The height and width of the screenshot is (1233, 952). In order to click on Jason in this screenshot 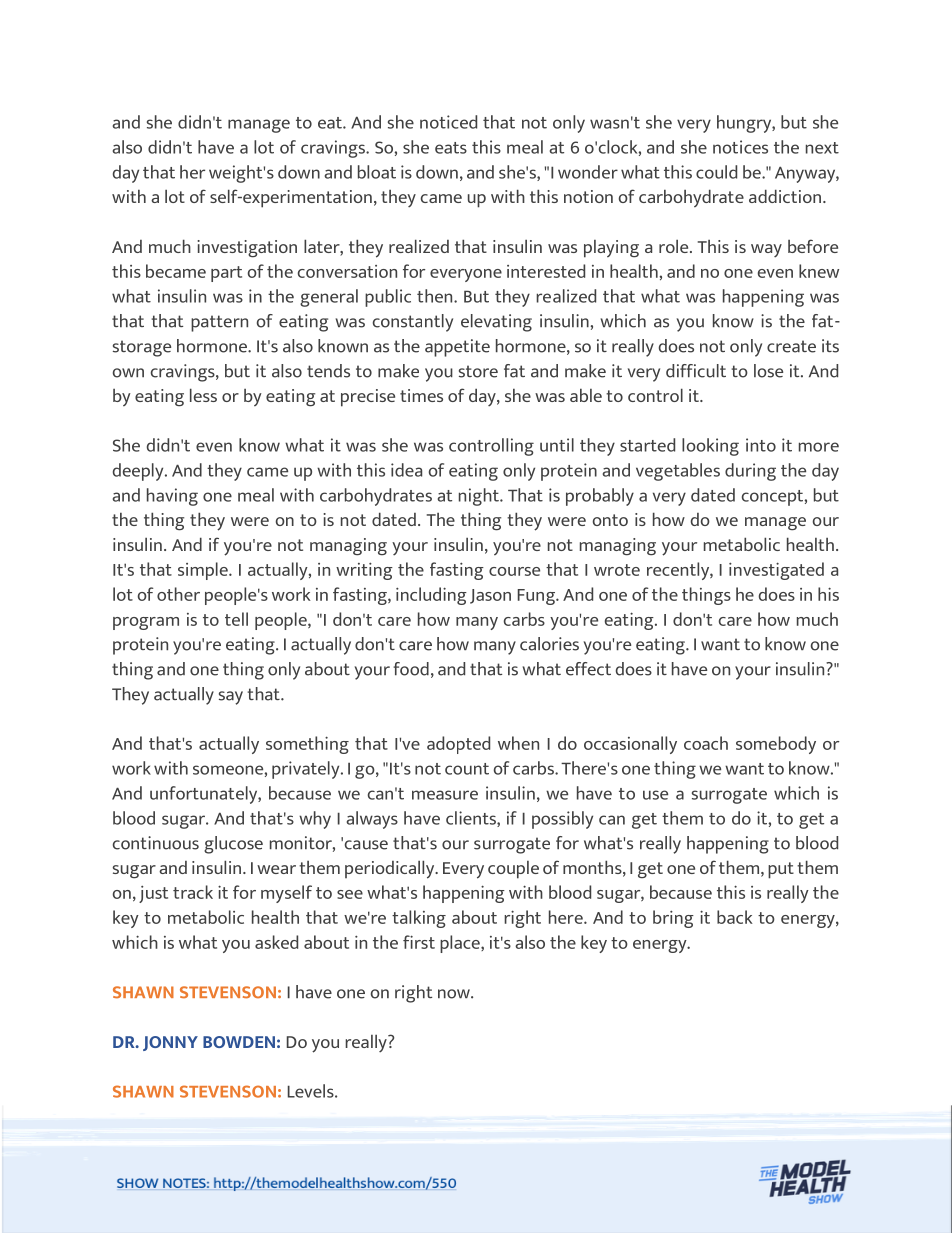, I will do `click(490, 596)`.
